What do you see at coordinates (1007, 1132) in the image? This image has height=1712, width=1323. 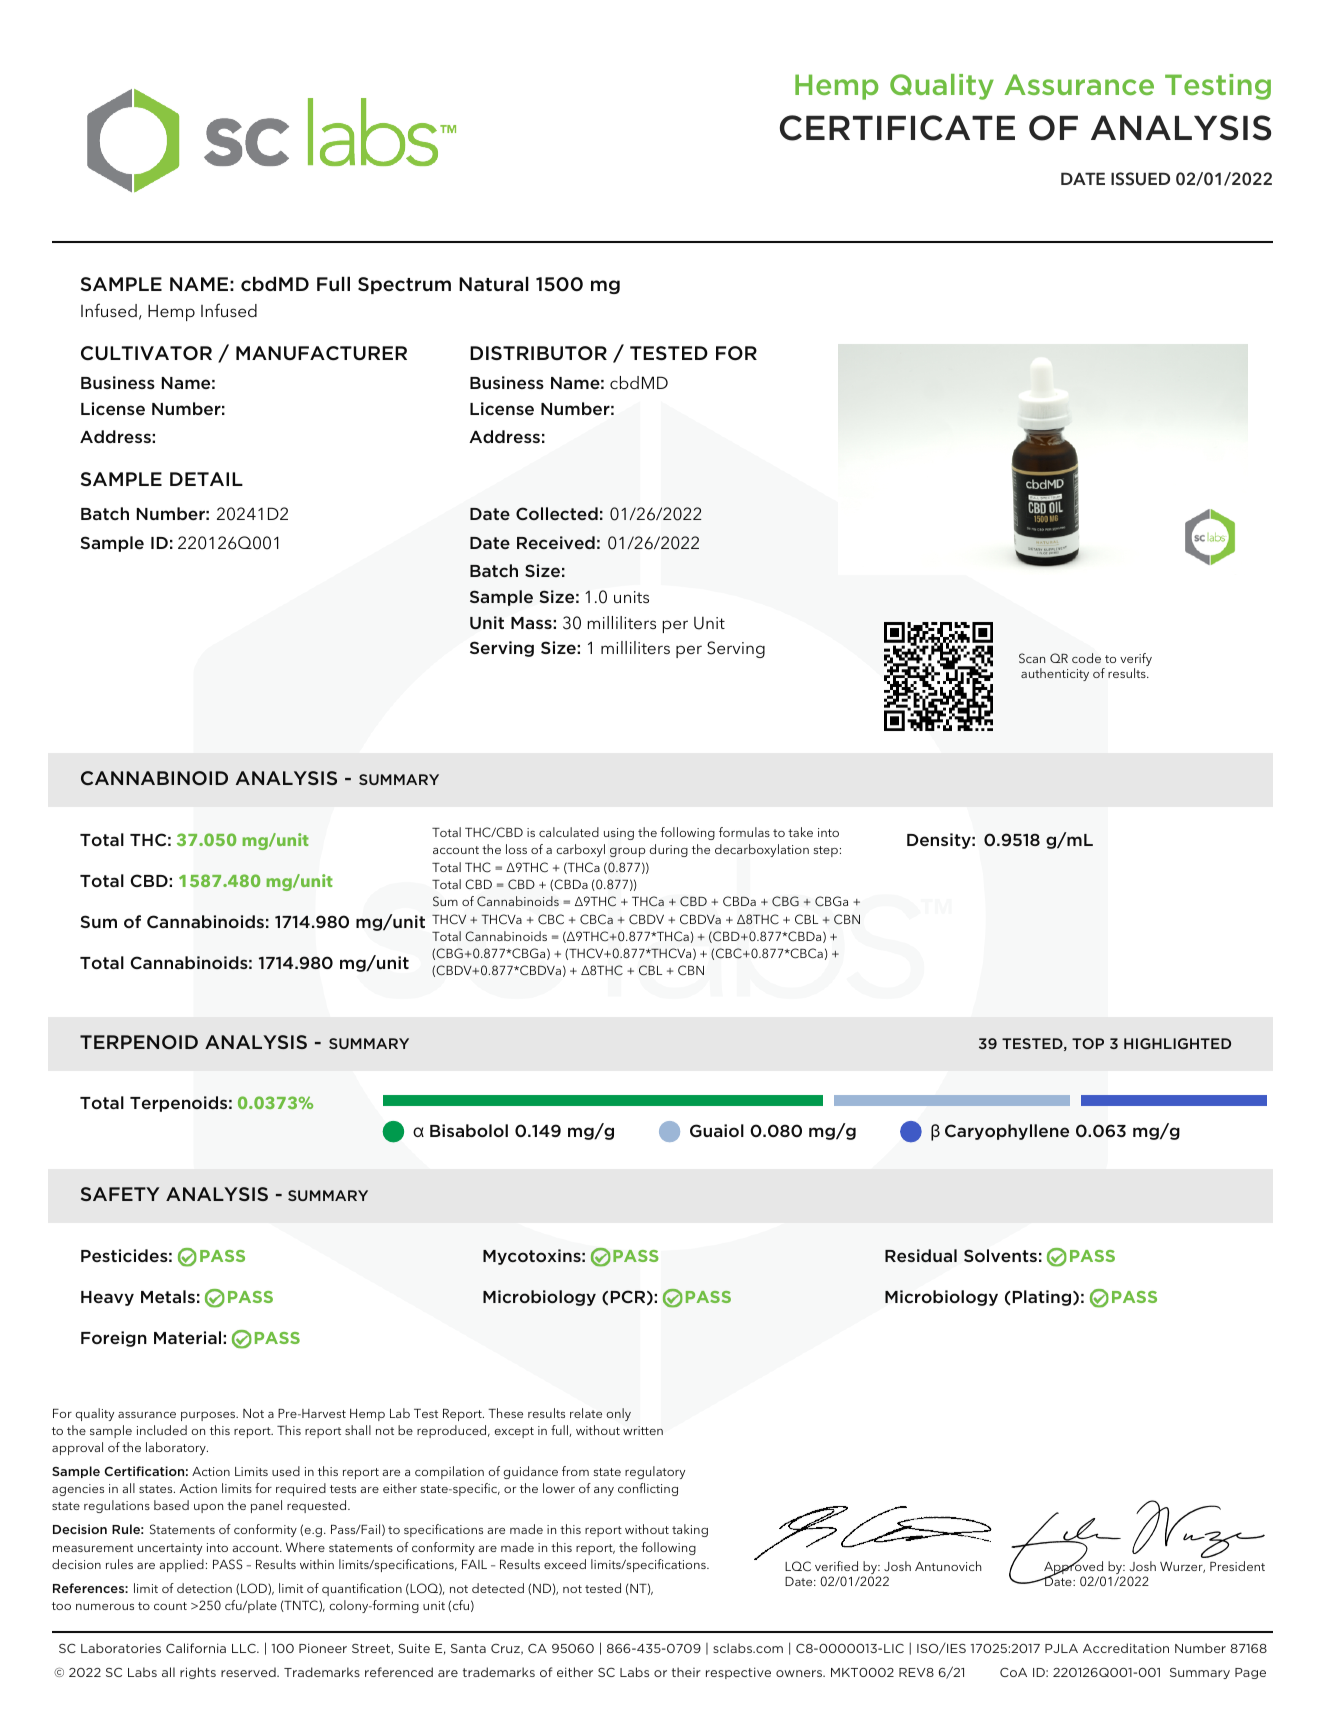 I see `Caryophyllene` at bounding box center [1007, 1132].
